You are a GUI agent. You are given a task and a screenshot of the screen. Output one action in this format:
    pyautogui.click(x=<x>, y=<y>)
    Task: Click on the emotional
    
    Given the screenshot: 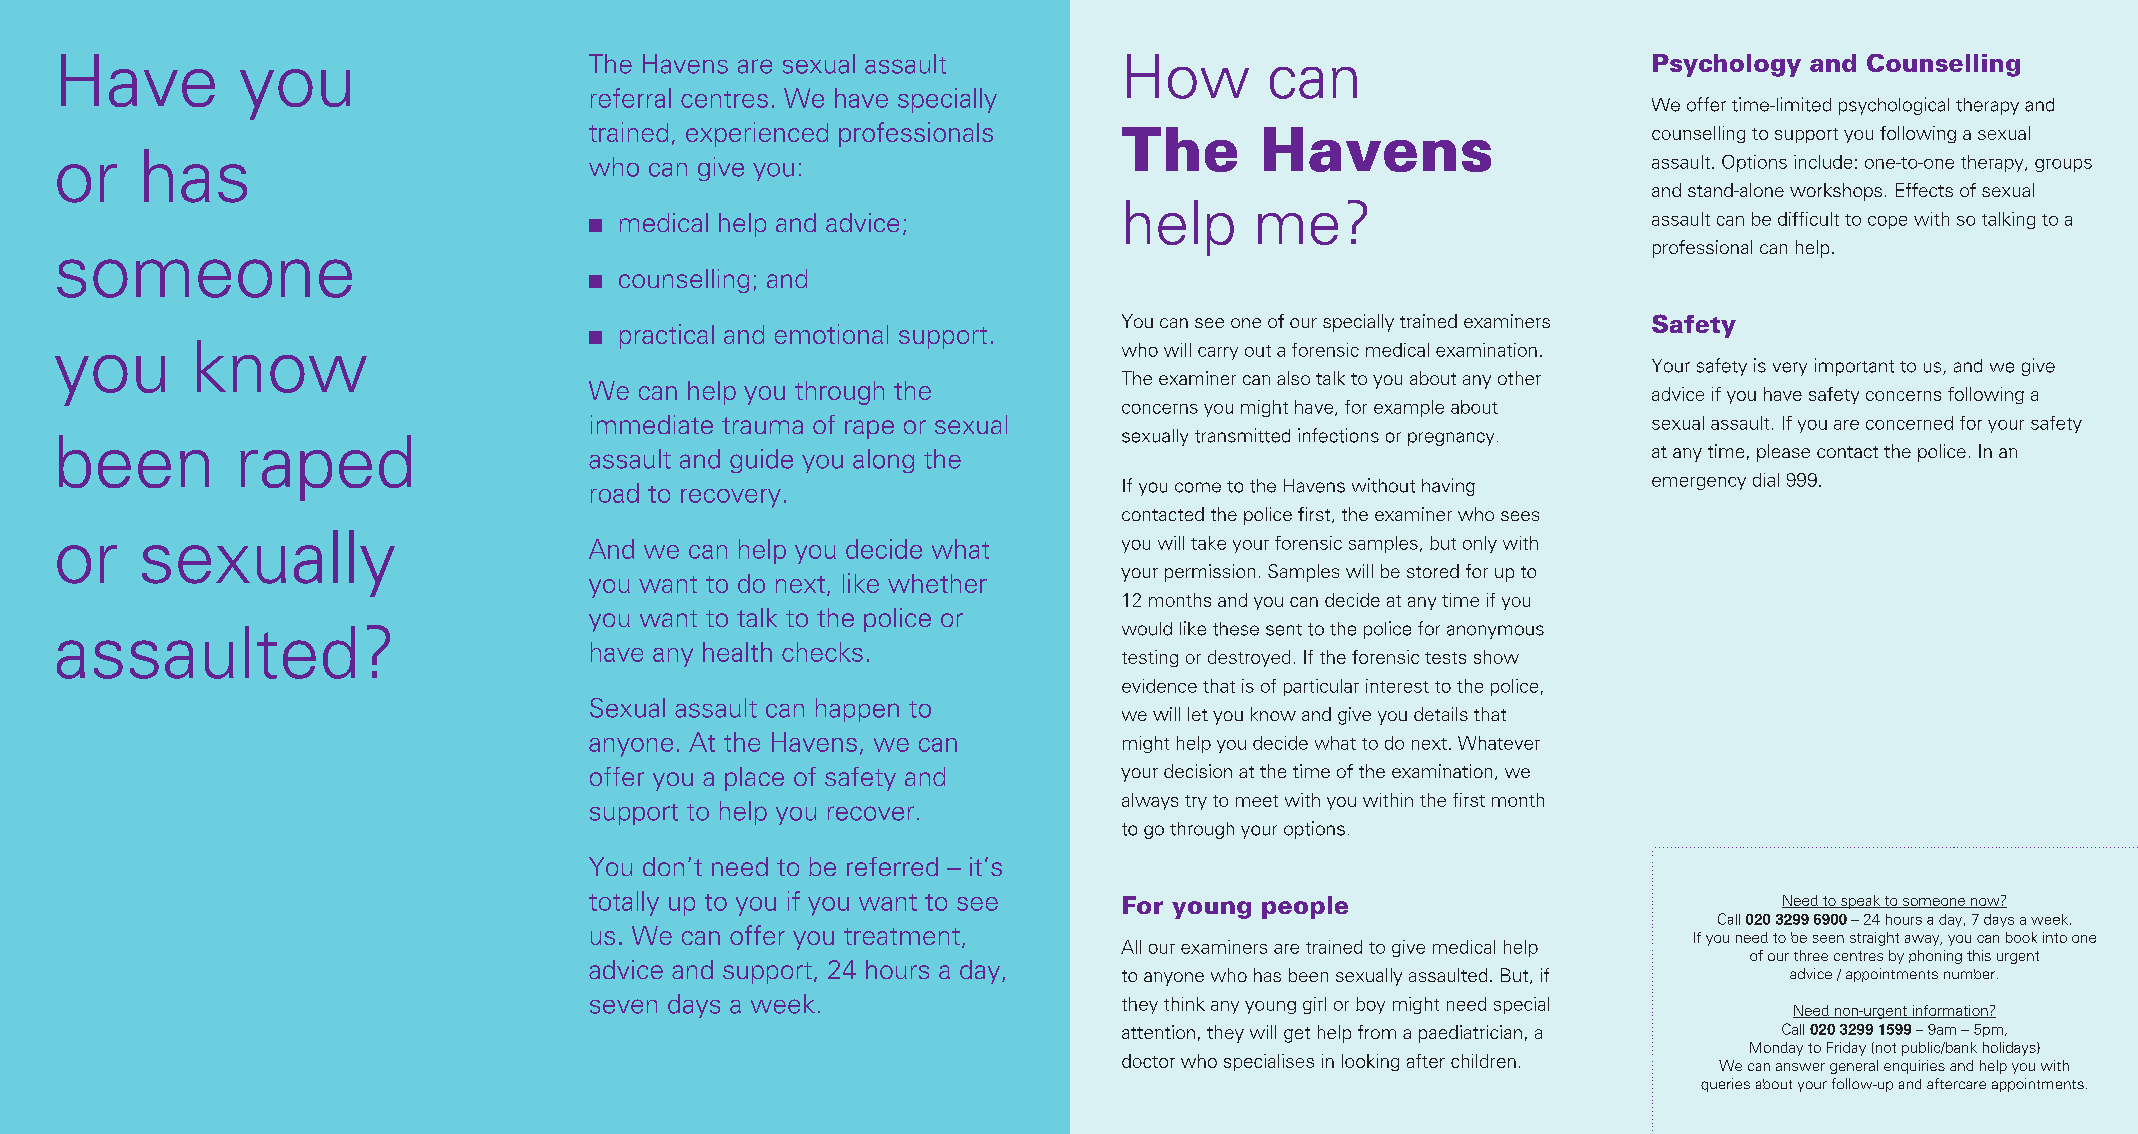 What is the action you would take?
    pyautogui.click(x=831, y=334)
